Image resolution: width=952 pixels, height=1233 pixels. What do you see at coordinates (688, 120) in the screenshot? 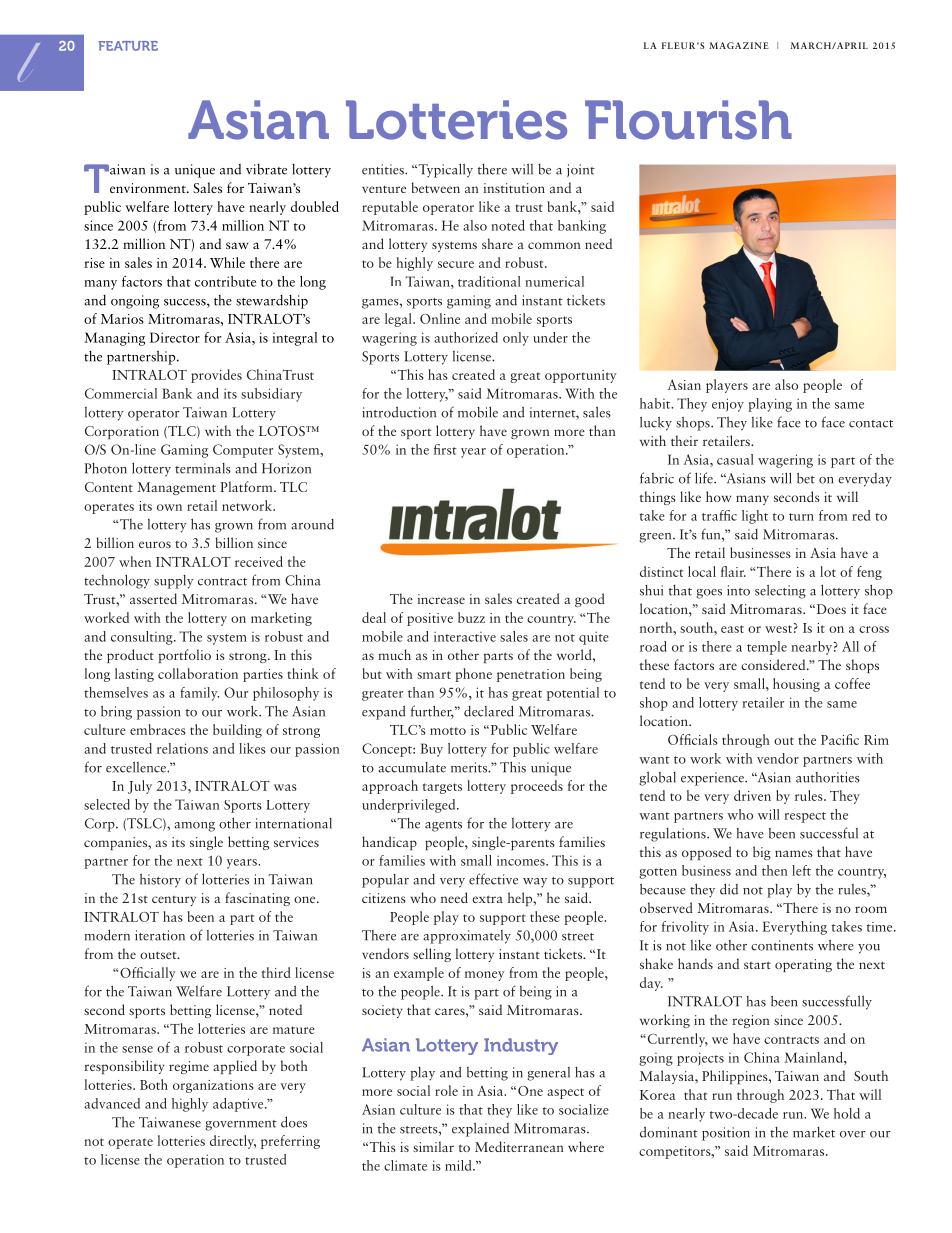
I see `Flourish` at bounding box center [688, 120].
